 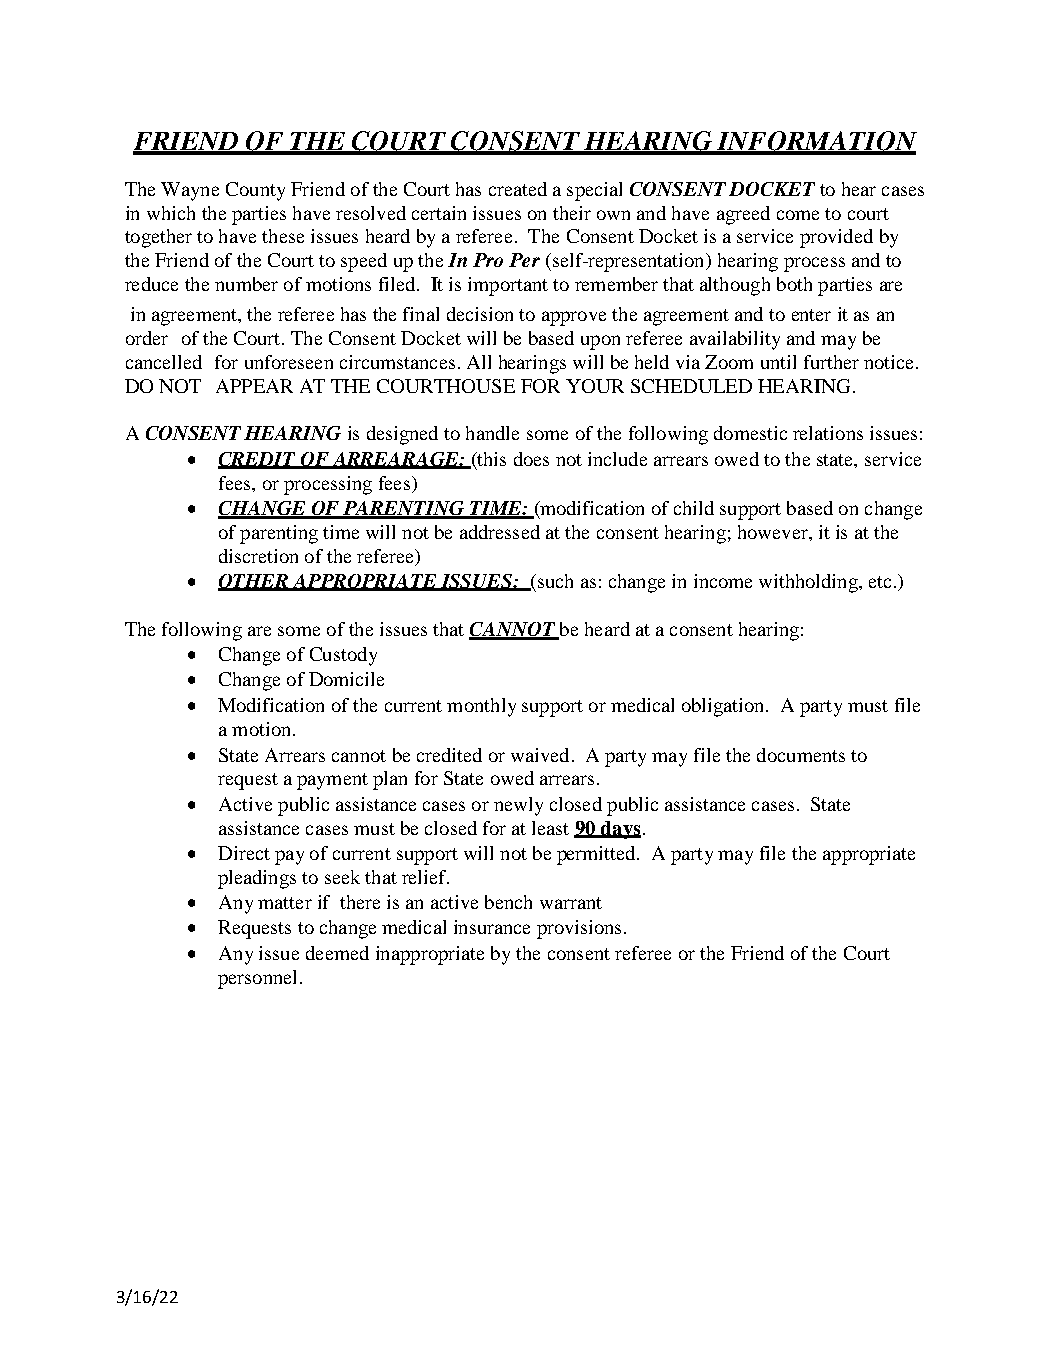 What do you see at coordinates (801, 755) in the screenshot?
I see `documents` at bounding box center [801, 755].
